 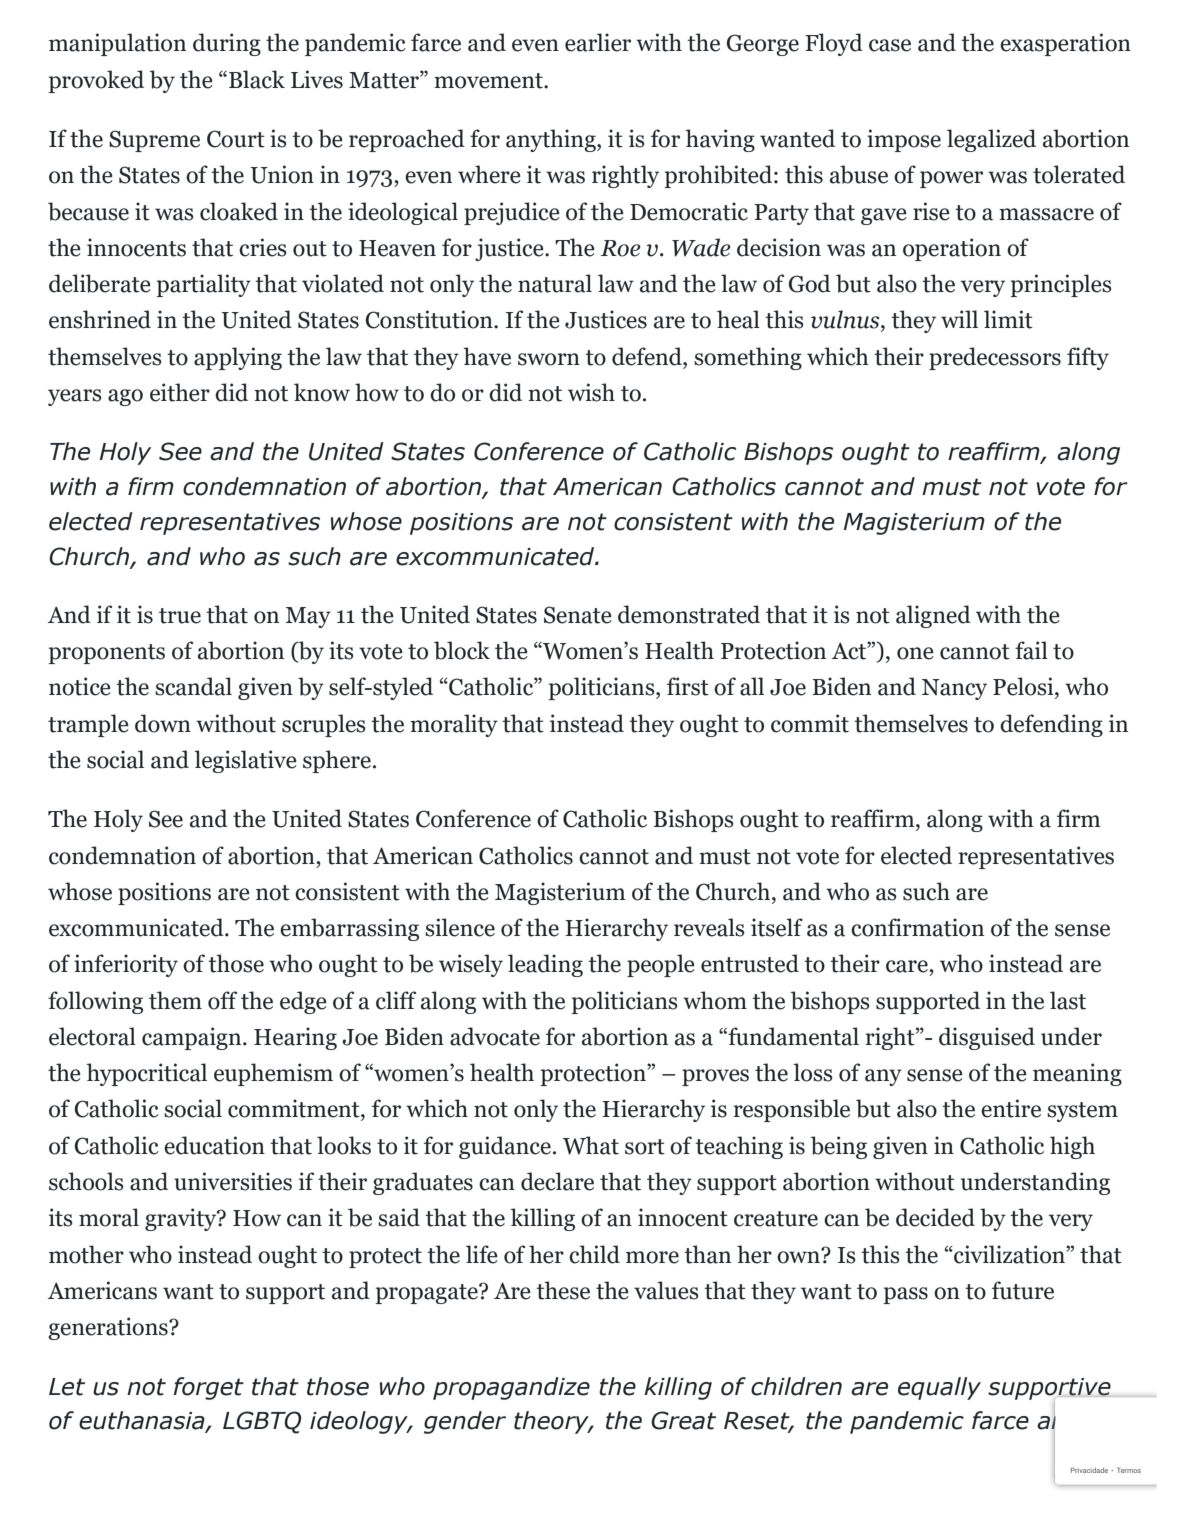 I want to click on legalized, so click(x=991, y=140).
